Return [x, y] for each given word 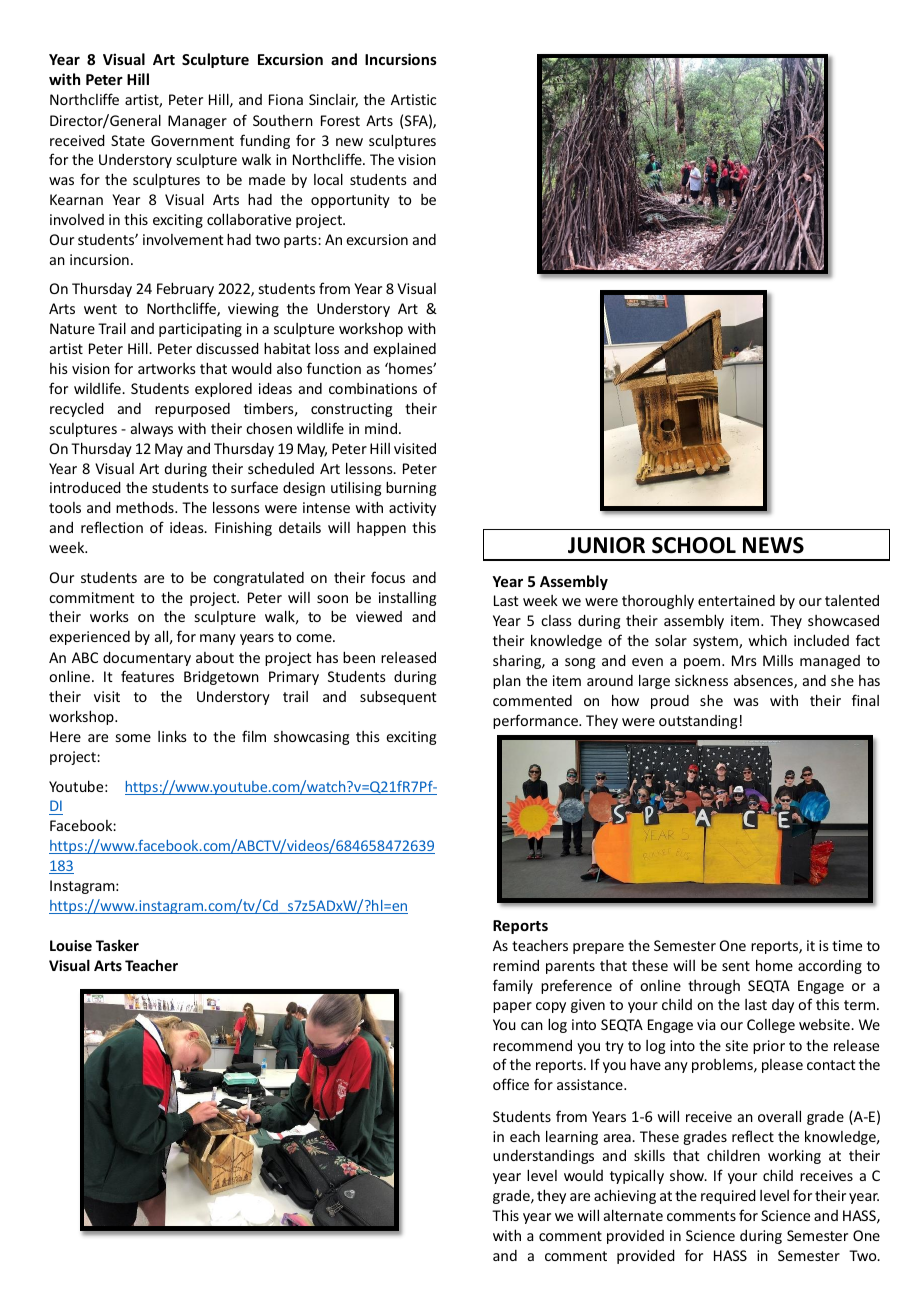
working [794, 1156]
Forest [340, 120]
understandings [543, 1157]
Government [192, 140]
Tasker [117, 945]
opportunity [350, 201]
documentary [147, 659]
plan [507, 682]
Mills [778, 660]
